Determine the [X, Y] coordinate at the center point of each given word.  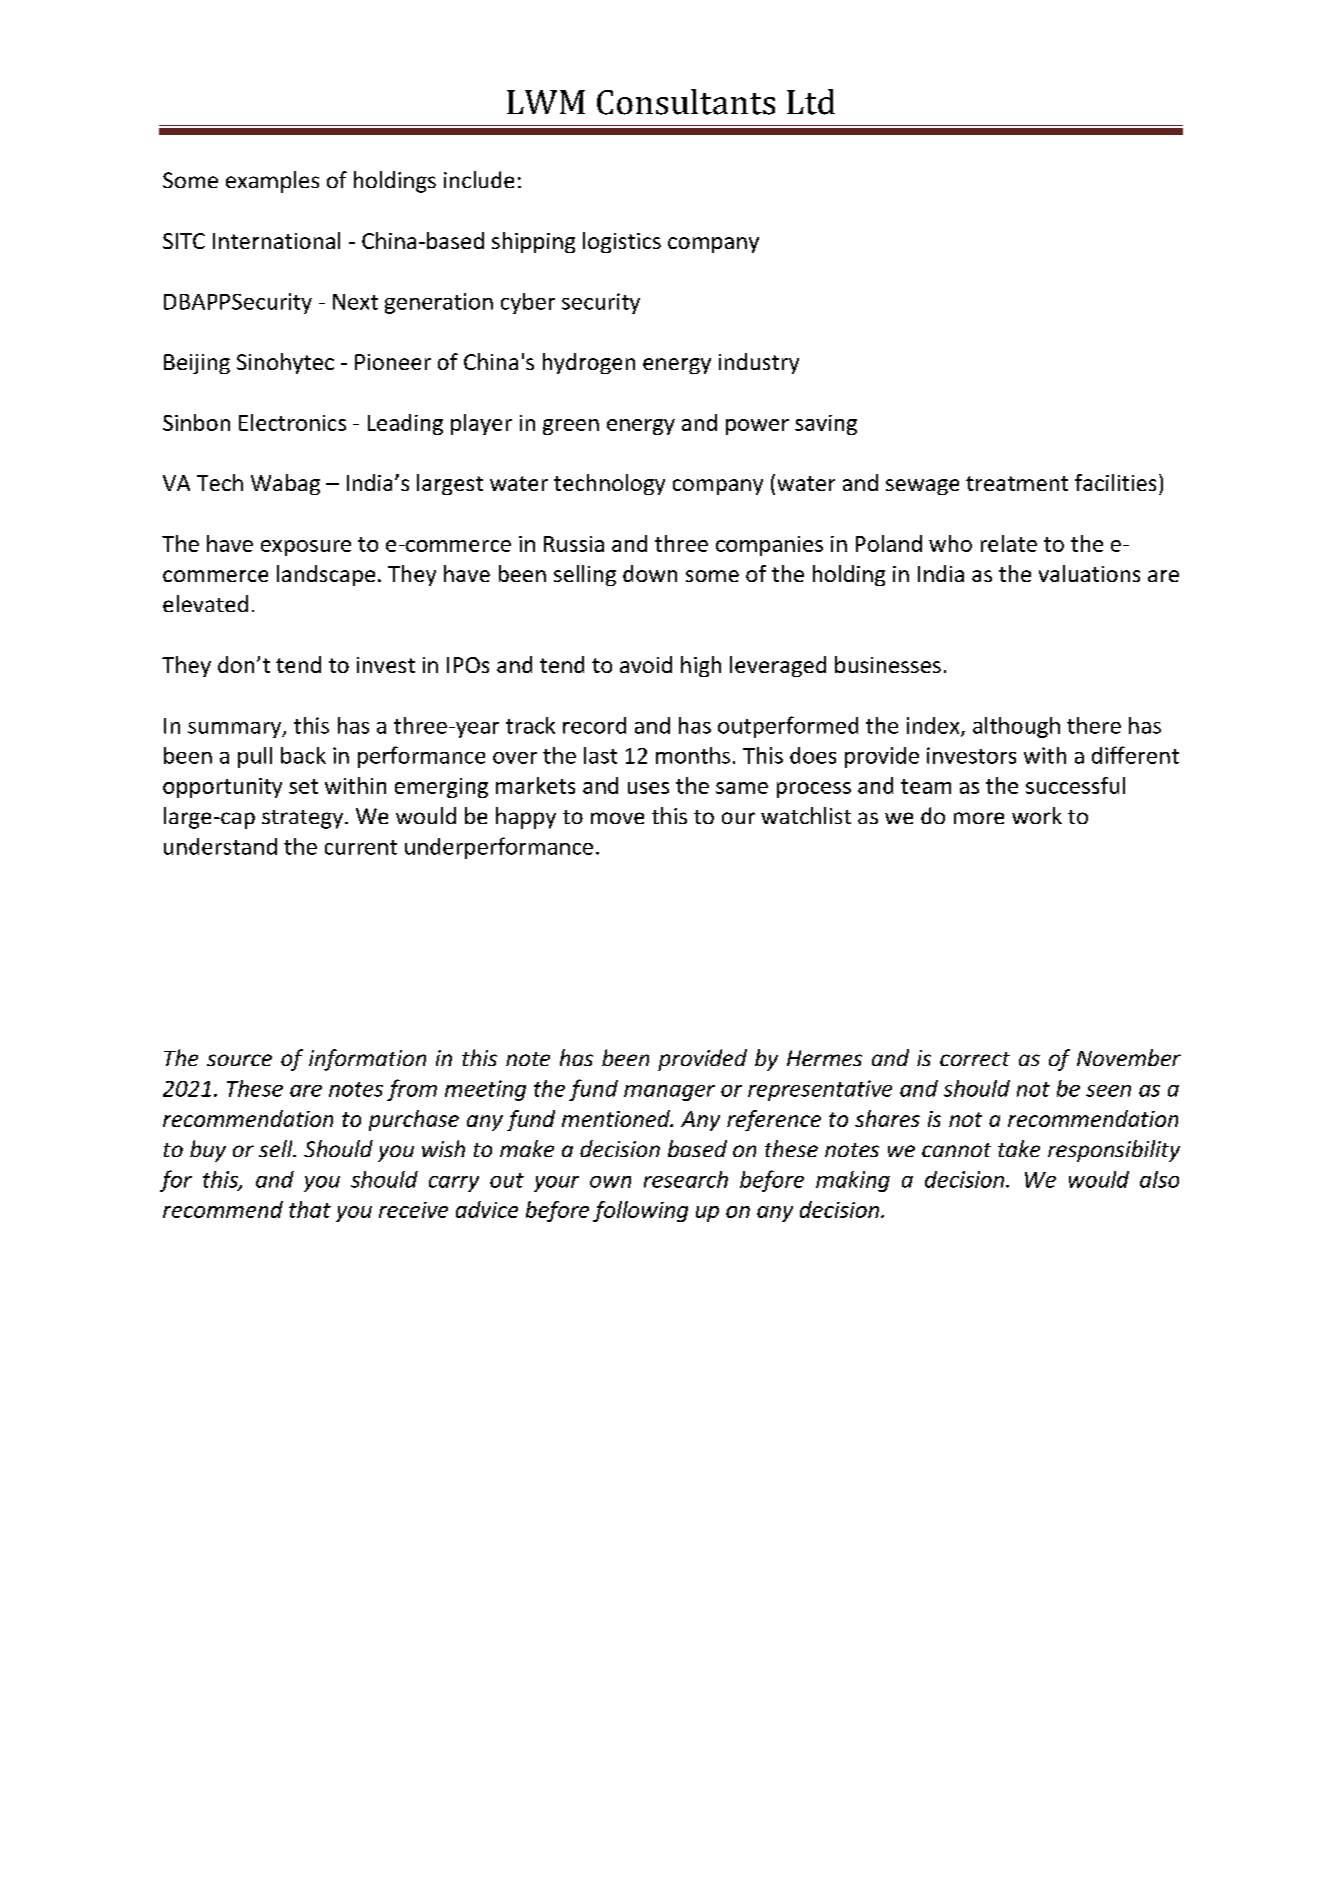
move [617, 818]
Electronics [292, 422]
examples [272, 182]
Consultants [686, 102]
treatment [1017, 483]
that [310, 1209]
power [757, 427]
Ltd [811, 102]
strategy [304, 819]
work [1037, 815]
